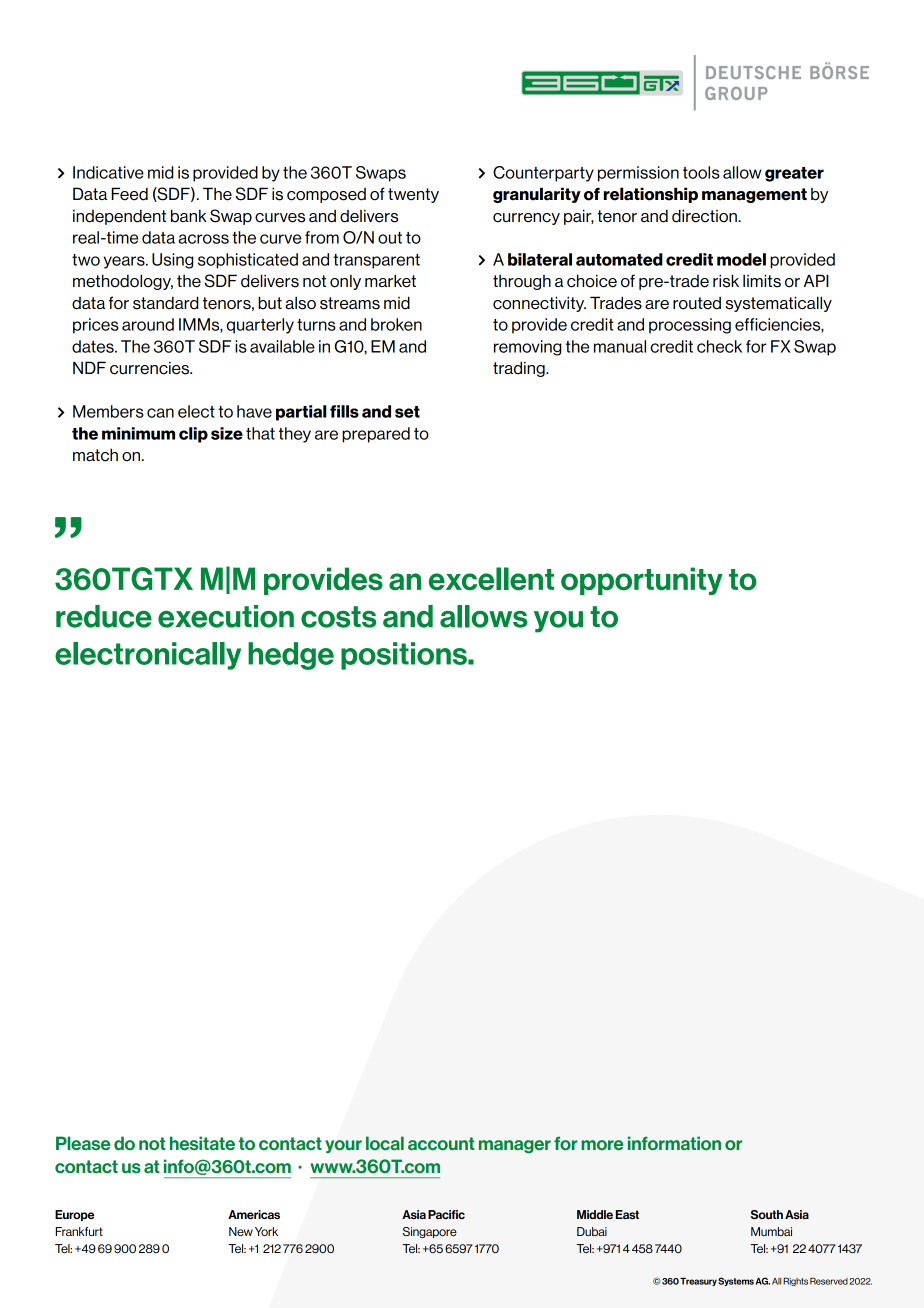 The width and height of the page is (924, 1308). Describe the element at coordinates (241, 1231) in the page. I see `New` at that location.
